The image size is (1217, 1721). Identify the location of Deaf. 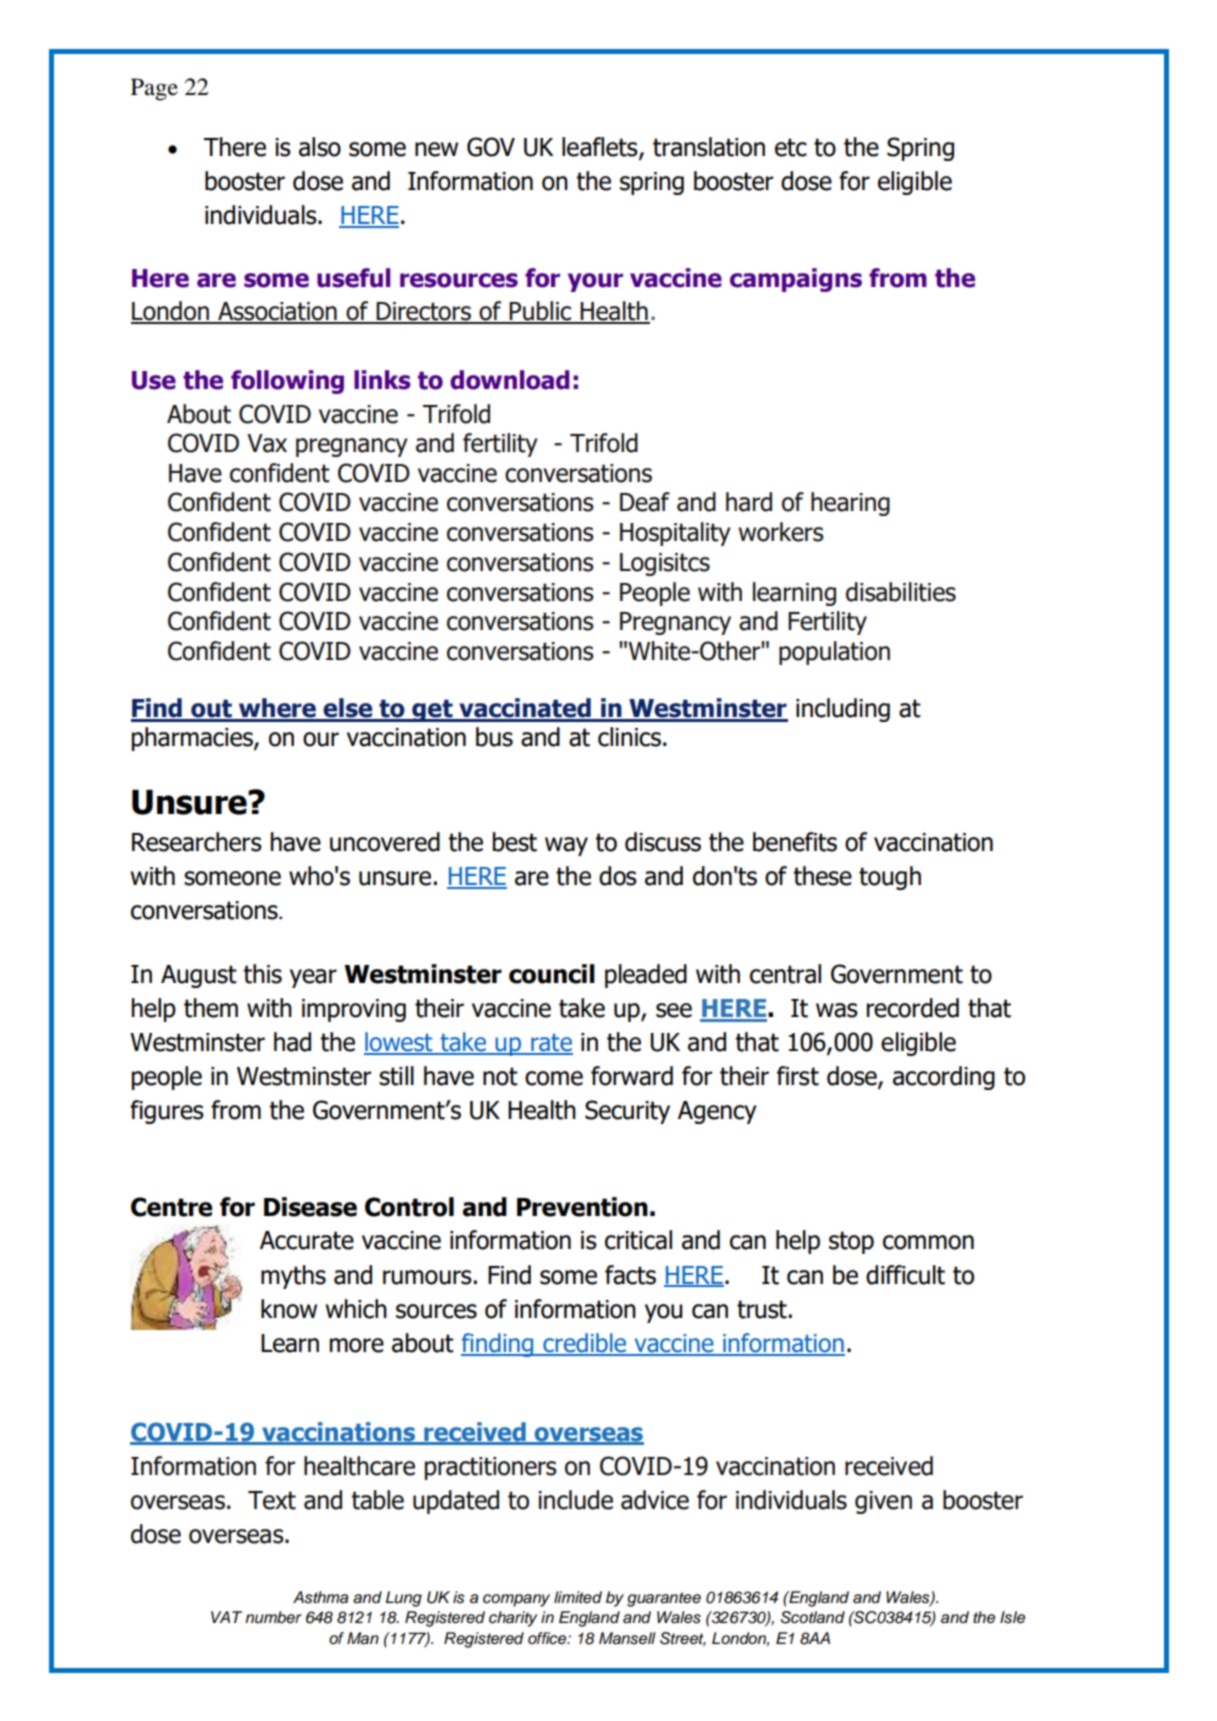
(645, 502).
